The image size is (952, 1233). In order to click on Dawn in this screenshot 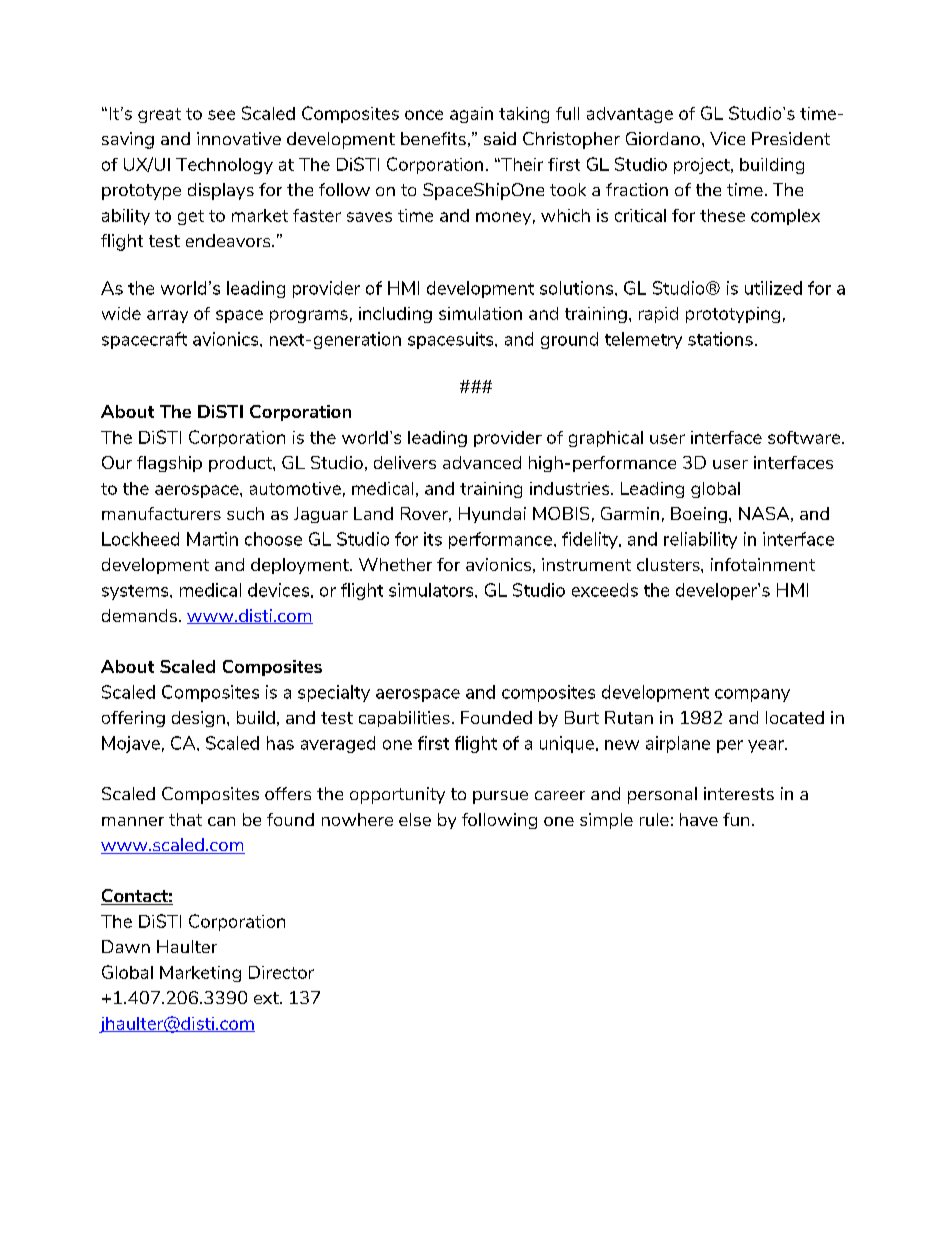, I will do `click(126, 946)`.
